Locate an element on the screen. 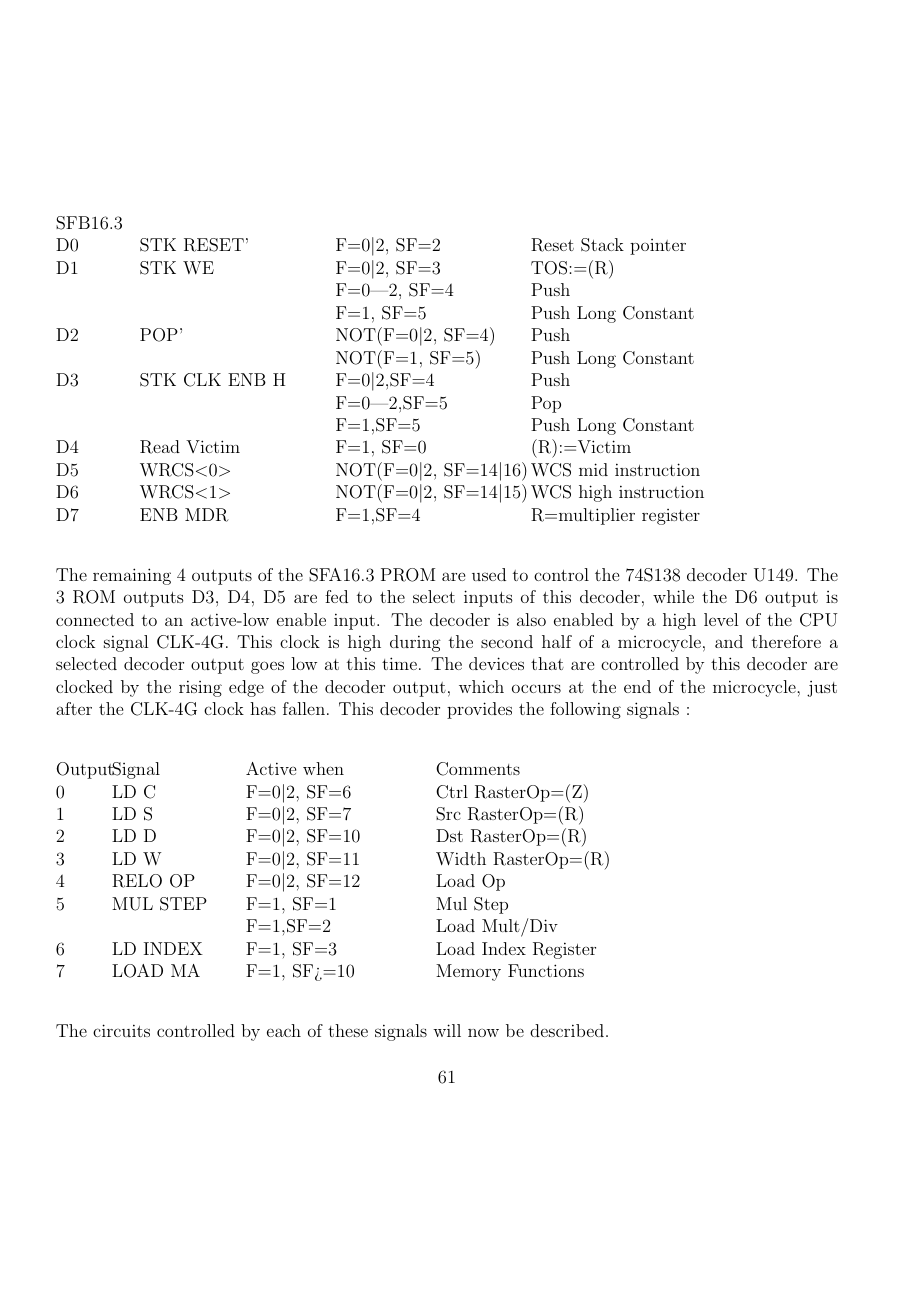 This screenshot has width=924, height=1308. MDR is located at coordinates (207, 515).
